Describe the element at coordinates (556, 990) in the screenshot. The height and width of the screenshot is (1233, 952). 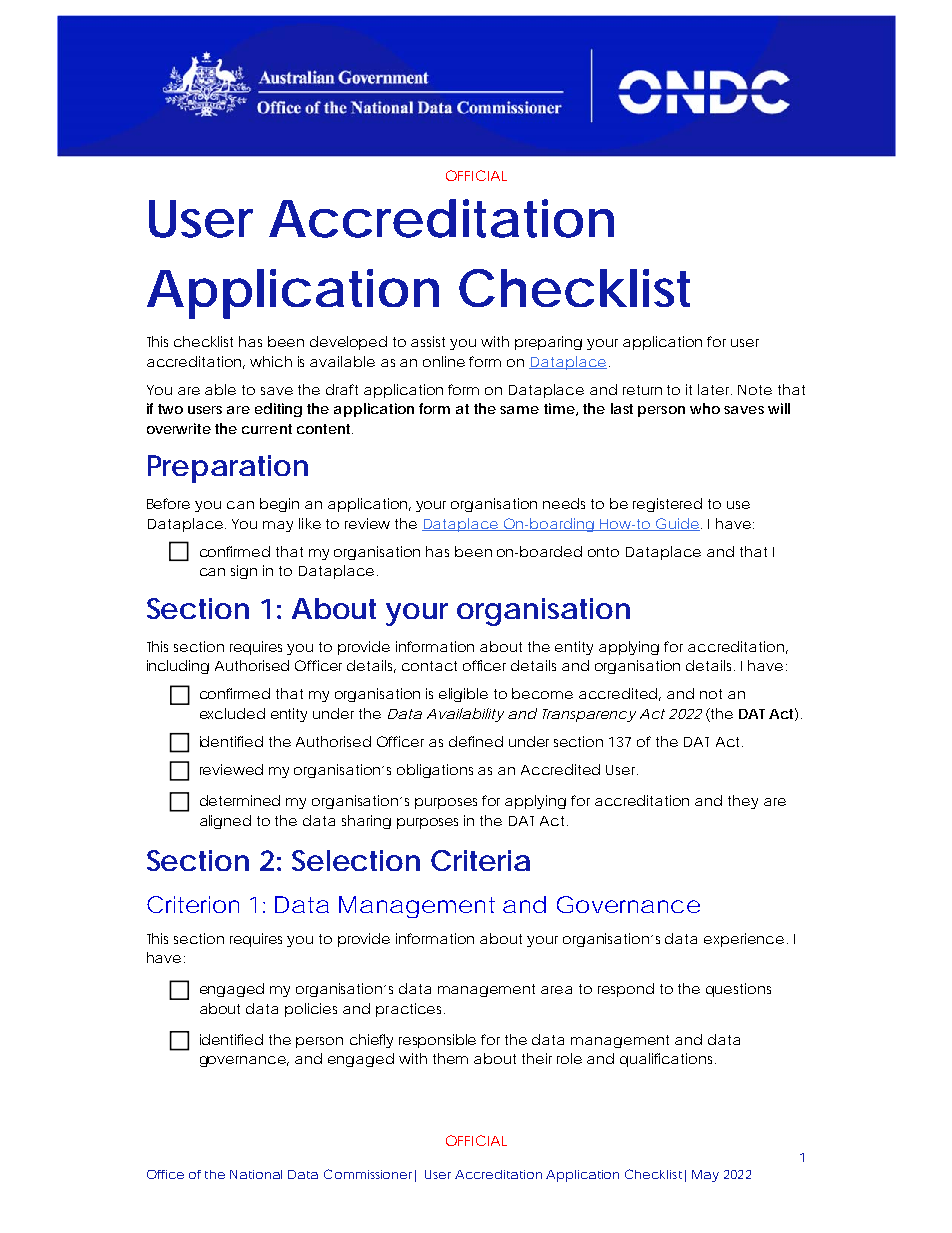
I see `area` at that location.
